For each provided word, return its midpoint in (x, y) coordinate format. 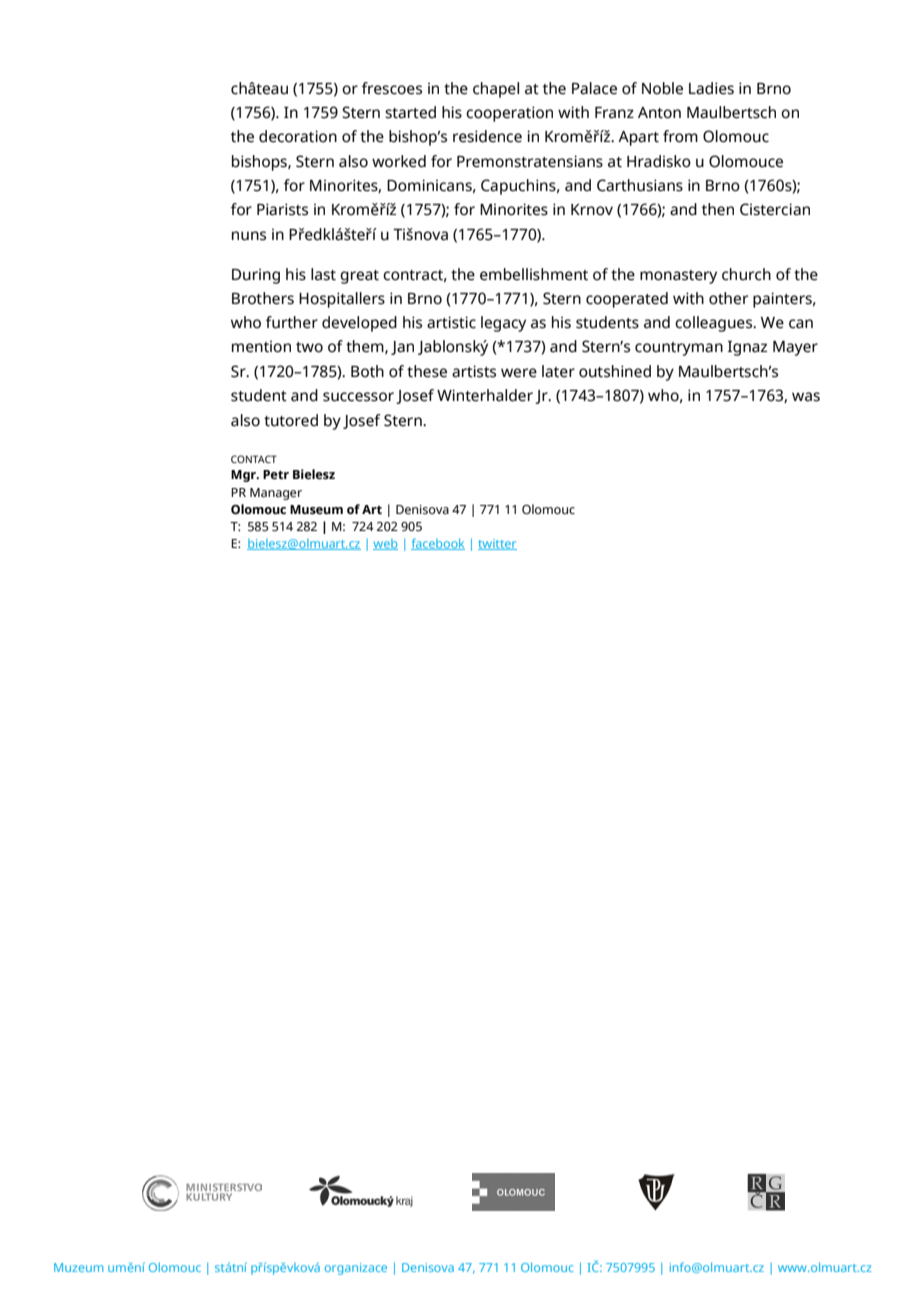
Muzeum (78, 1267)
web (385, 544)
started (410, 112)
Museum (316, 510)
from (680, 136)
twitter (497, 544)
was (806, 397)
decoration (298, 136)
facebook (438, 544)
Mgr (244, 476)
